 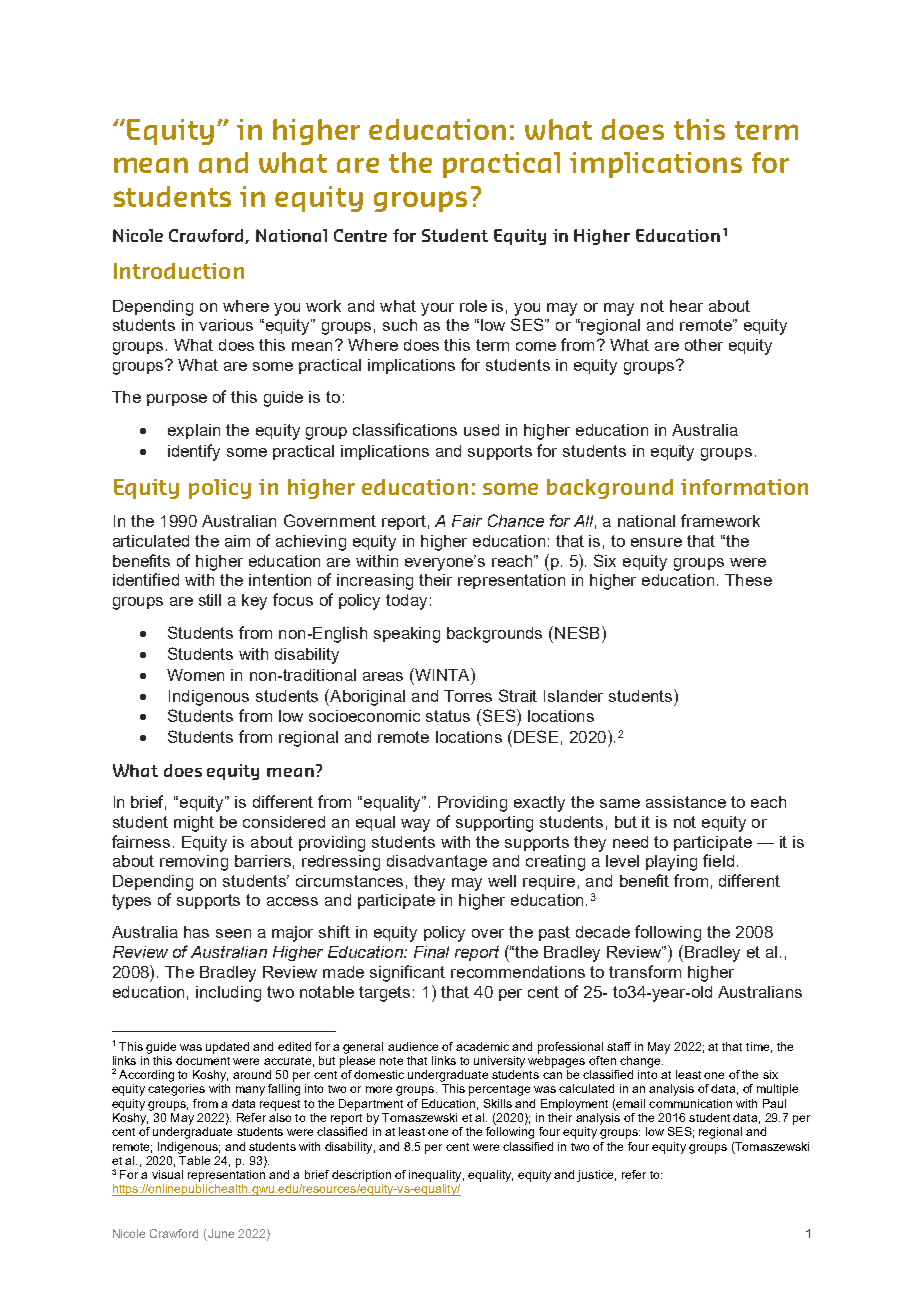 What do you see at coordinates (686, 306) in the document?
I see `hear` at bounding box center [686, 306].
